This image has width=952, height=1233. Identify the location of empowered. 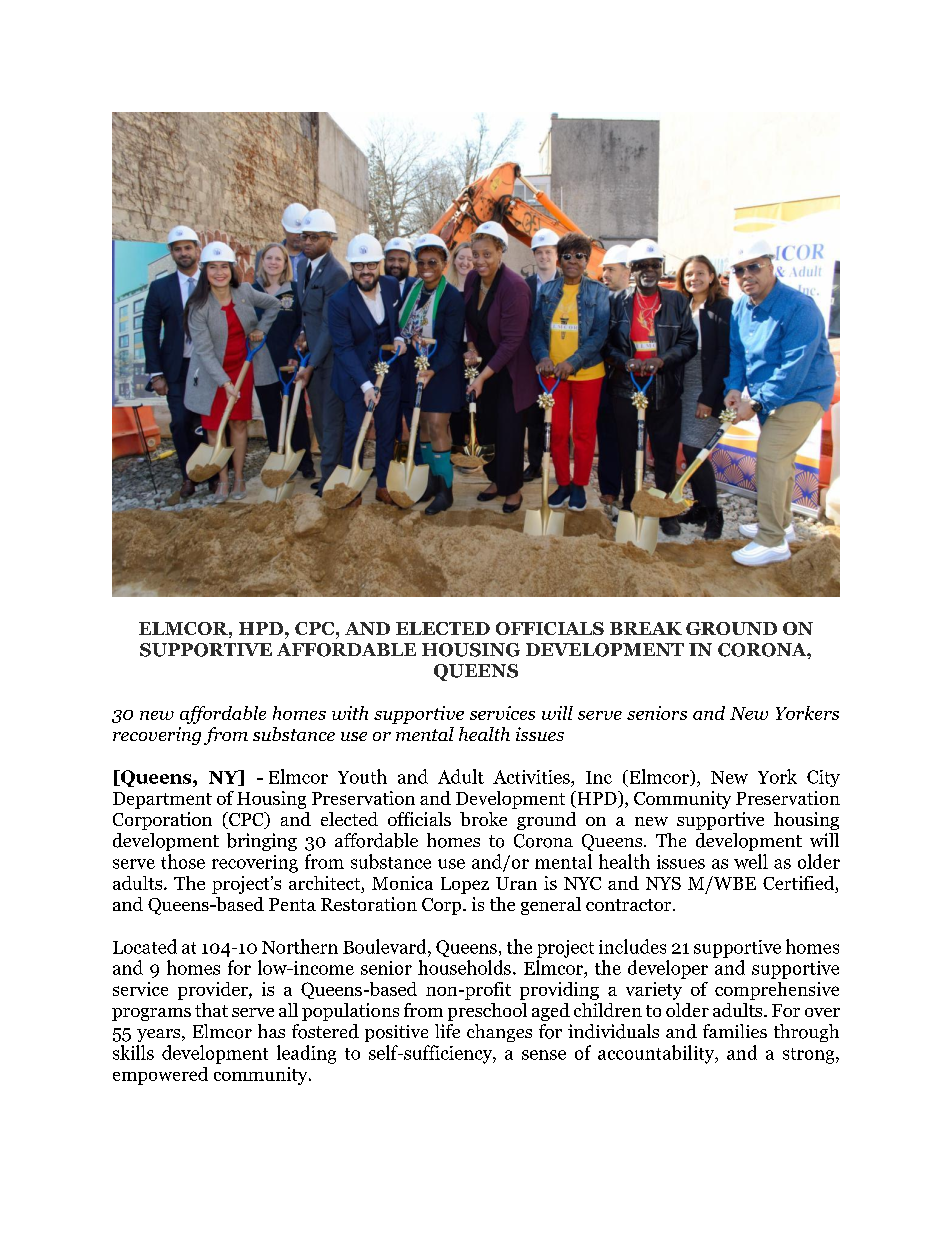
(160, 1076).
